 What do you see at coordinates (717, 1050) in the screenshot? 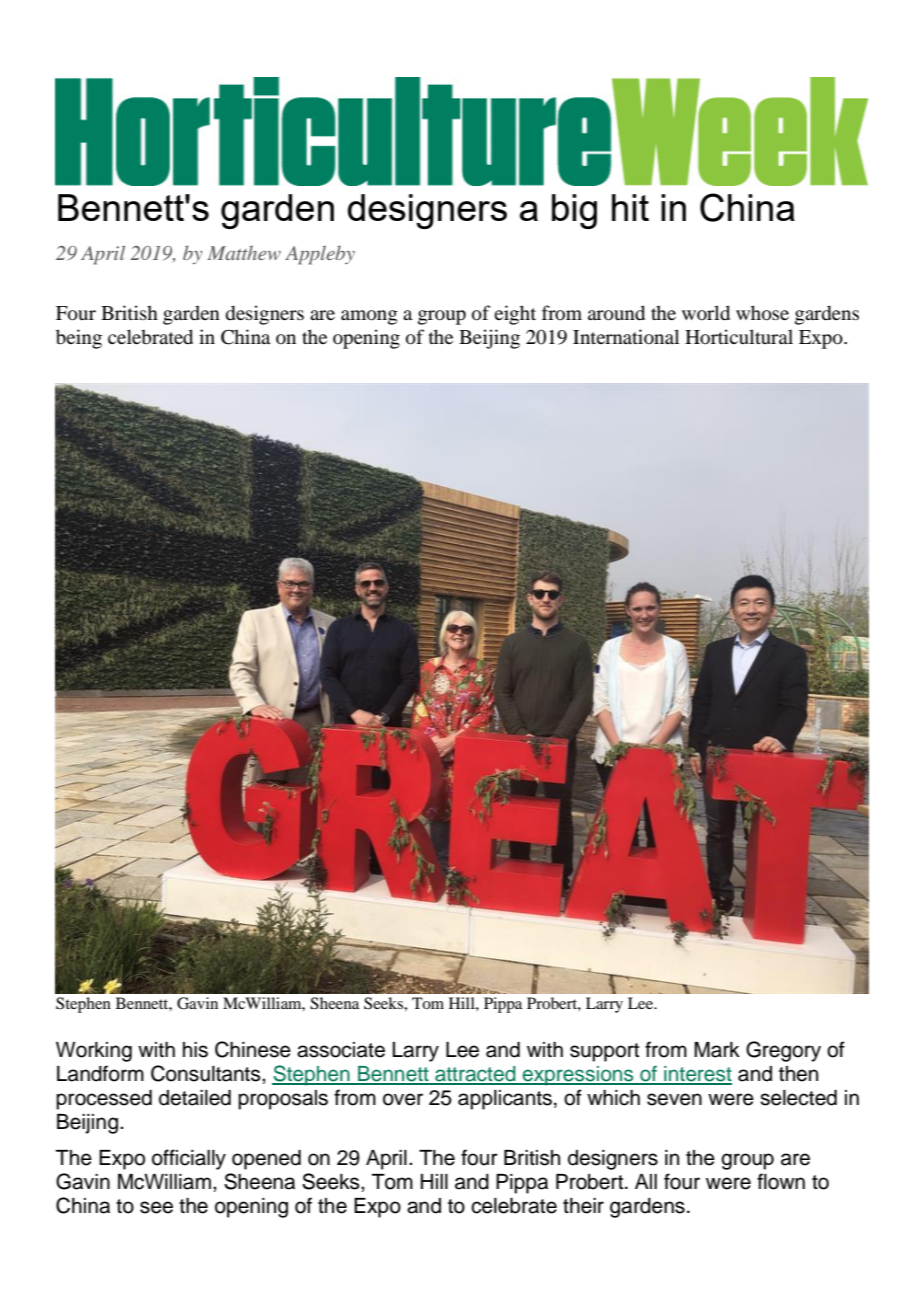
I see `Mark` at bounding box center [717, 1050].
